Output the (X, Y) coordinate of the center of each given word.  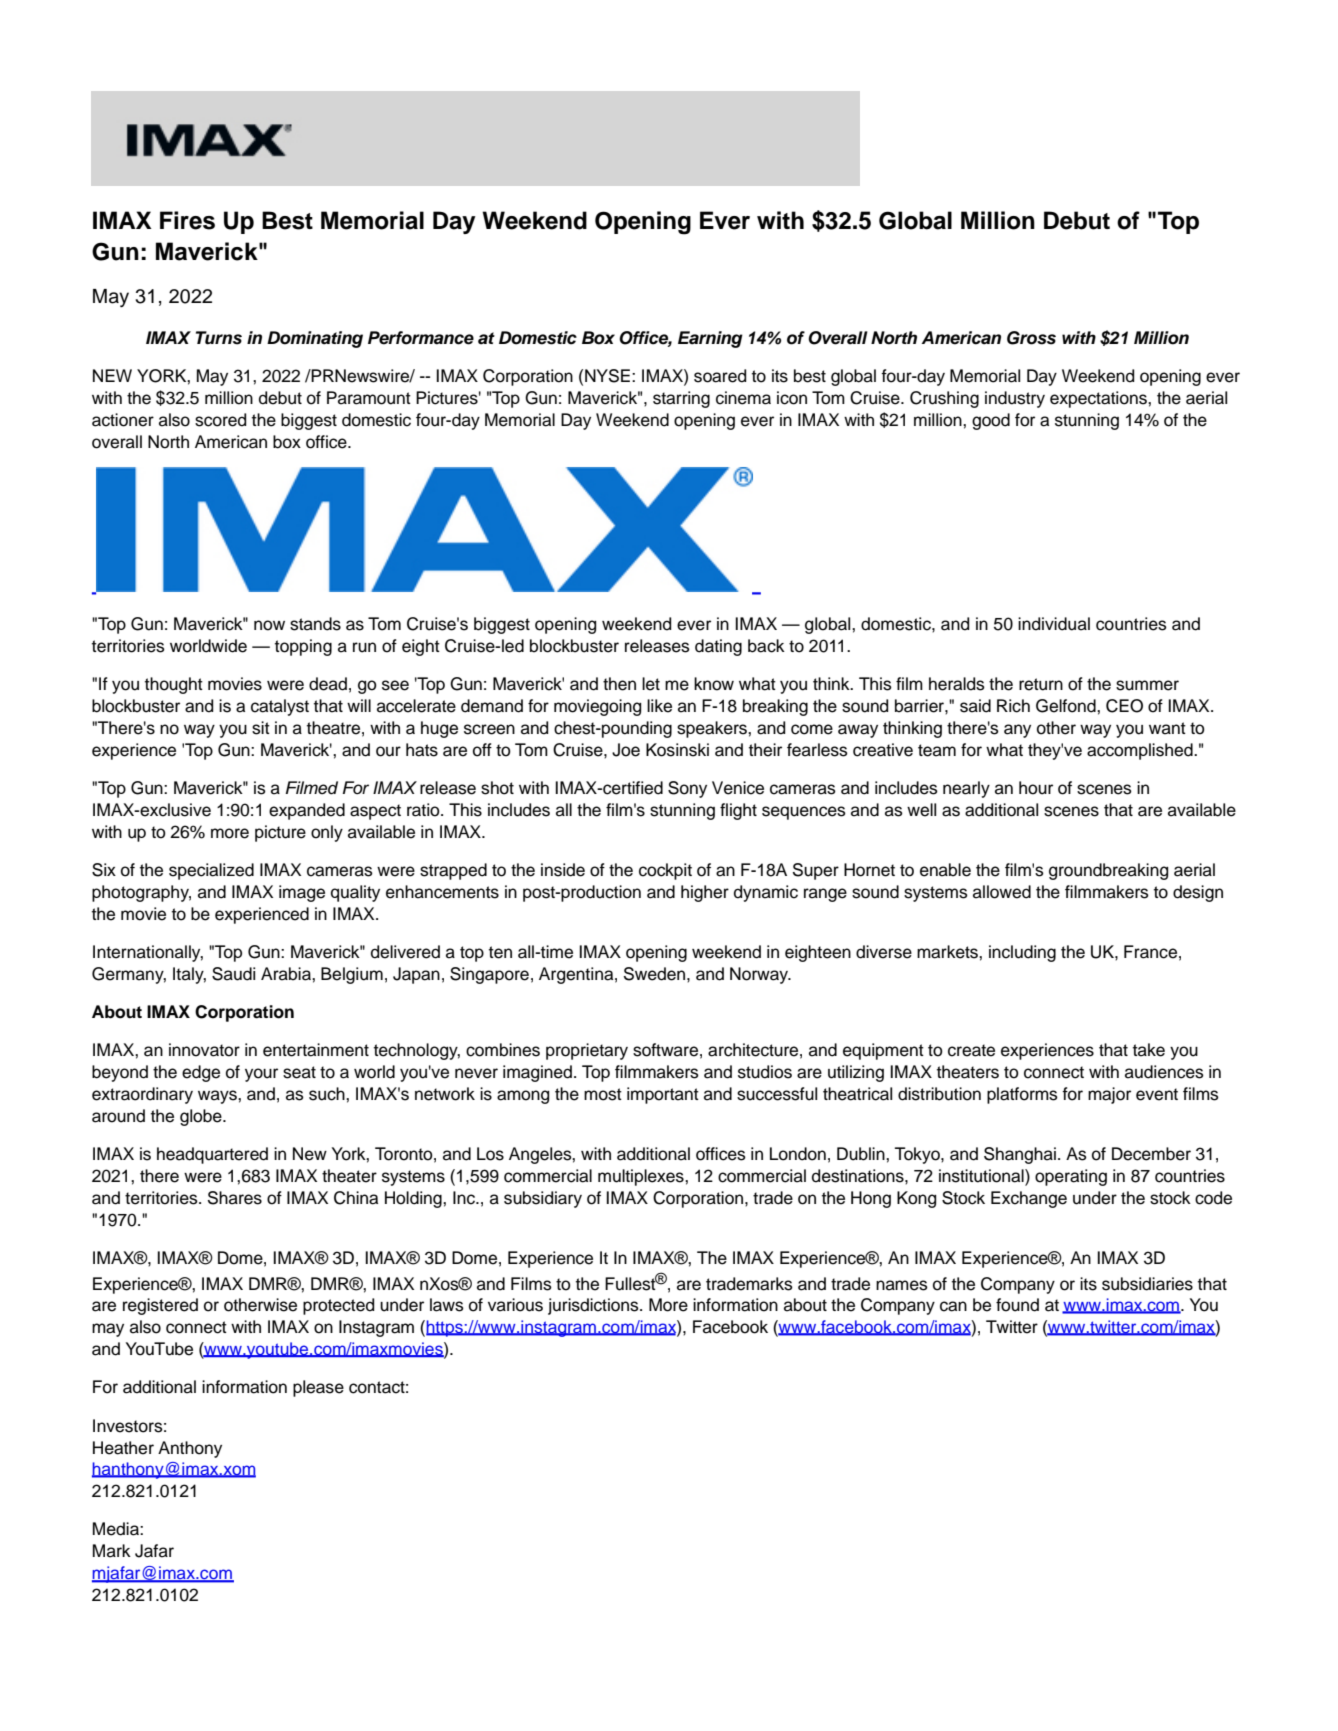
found (1017, 1305)
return (1041, 684)
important (663, 1095)
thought (174, 685)
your (261, 1075)
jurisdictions (594, 1306)
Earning (710, 339)
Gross (1031, 338)
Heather (123, 1448)
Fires (187, 220)
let (651, 684)
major (1109, 1095)
